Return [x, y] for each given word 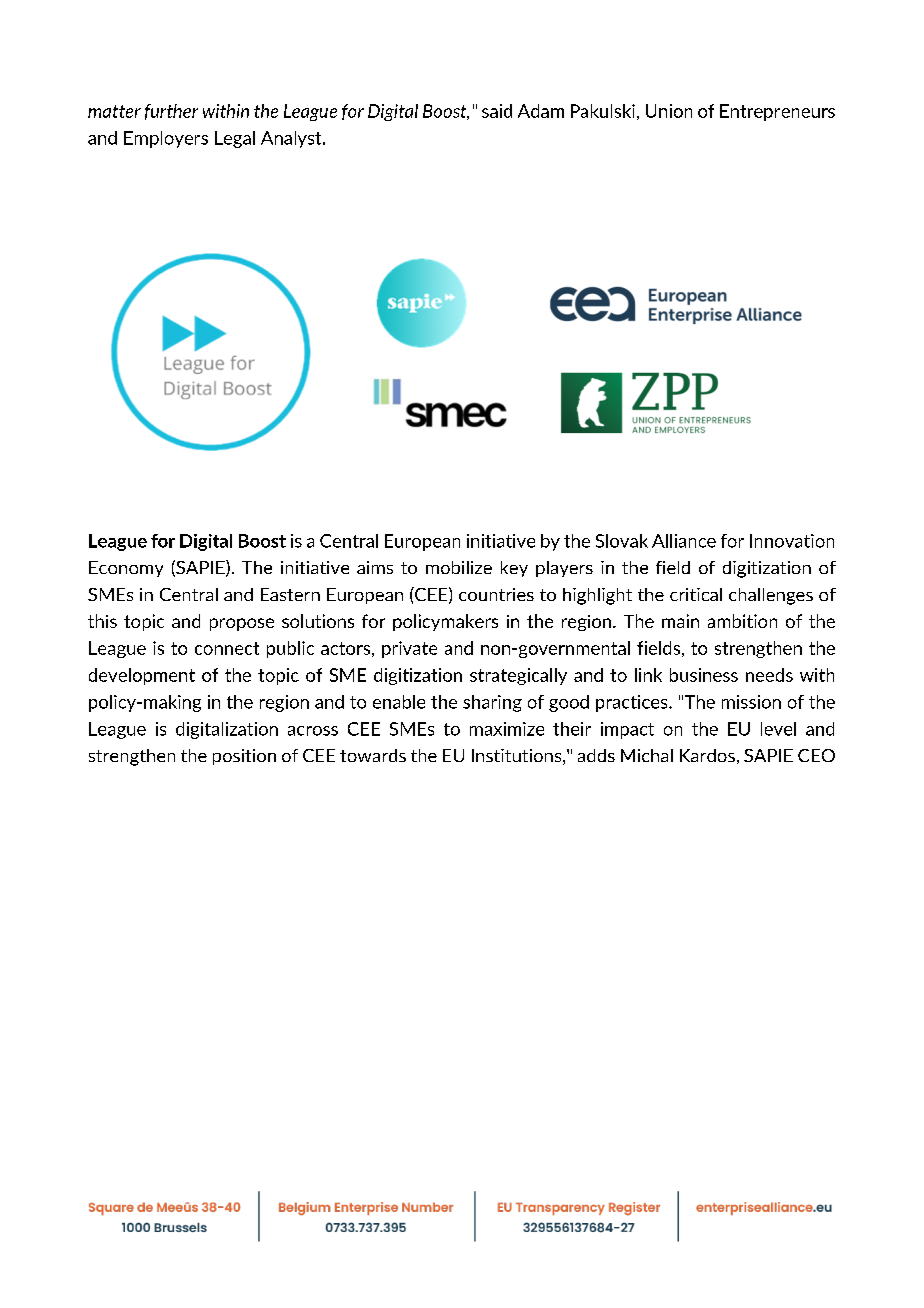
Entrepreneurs [777, 112]
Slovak [622, 541]
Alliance [684, 541]
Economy [126, 569]
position [244, 757]
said [497, 111]
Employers [166, 139]
